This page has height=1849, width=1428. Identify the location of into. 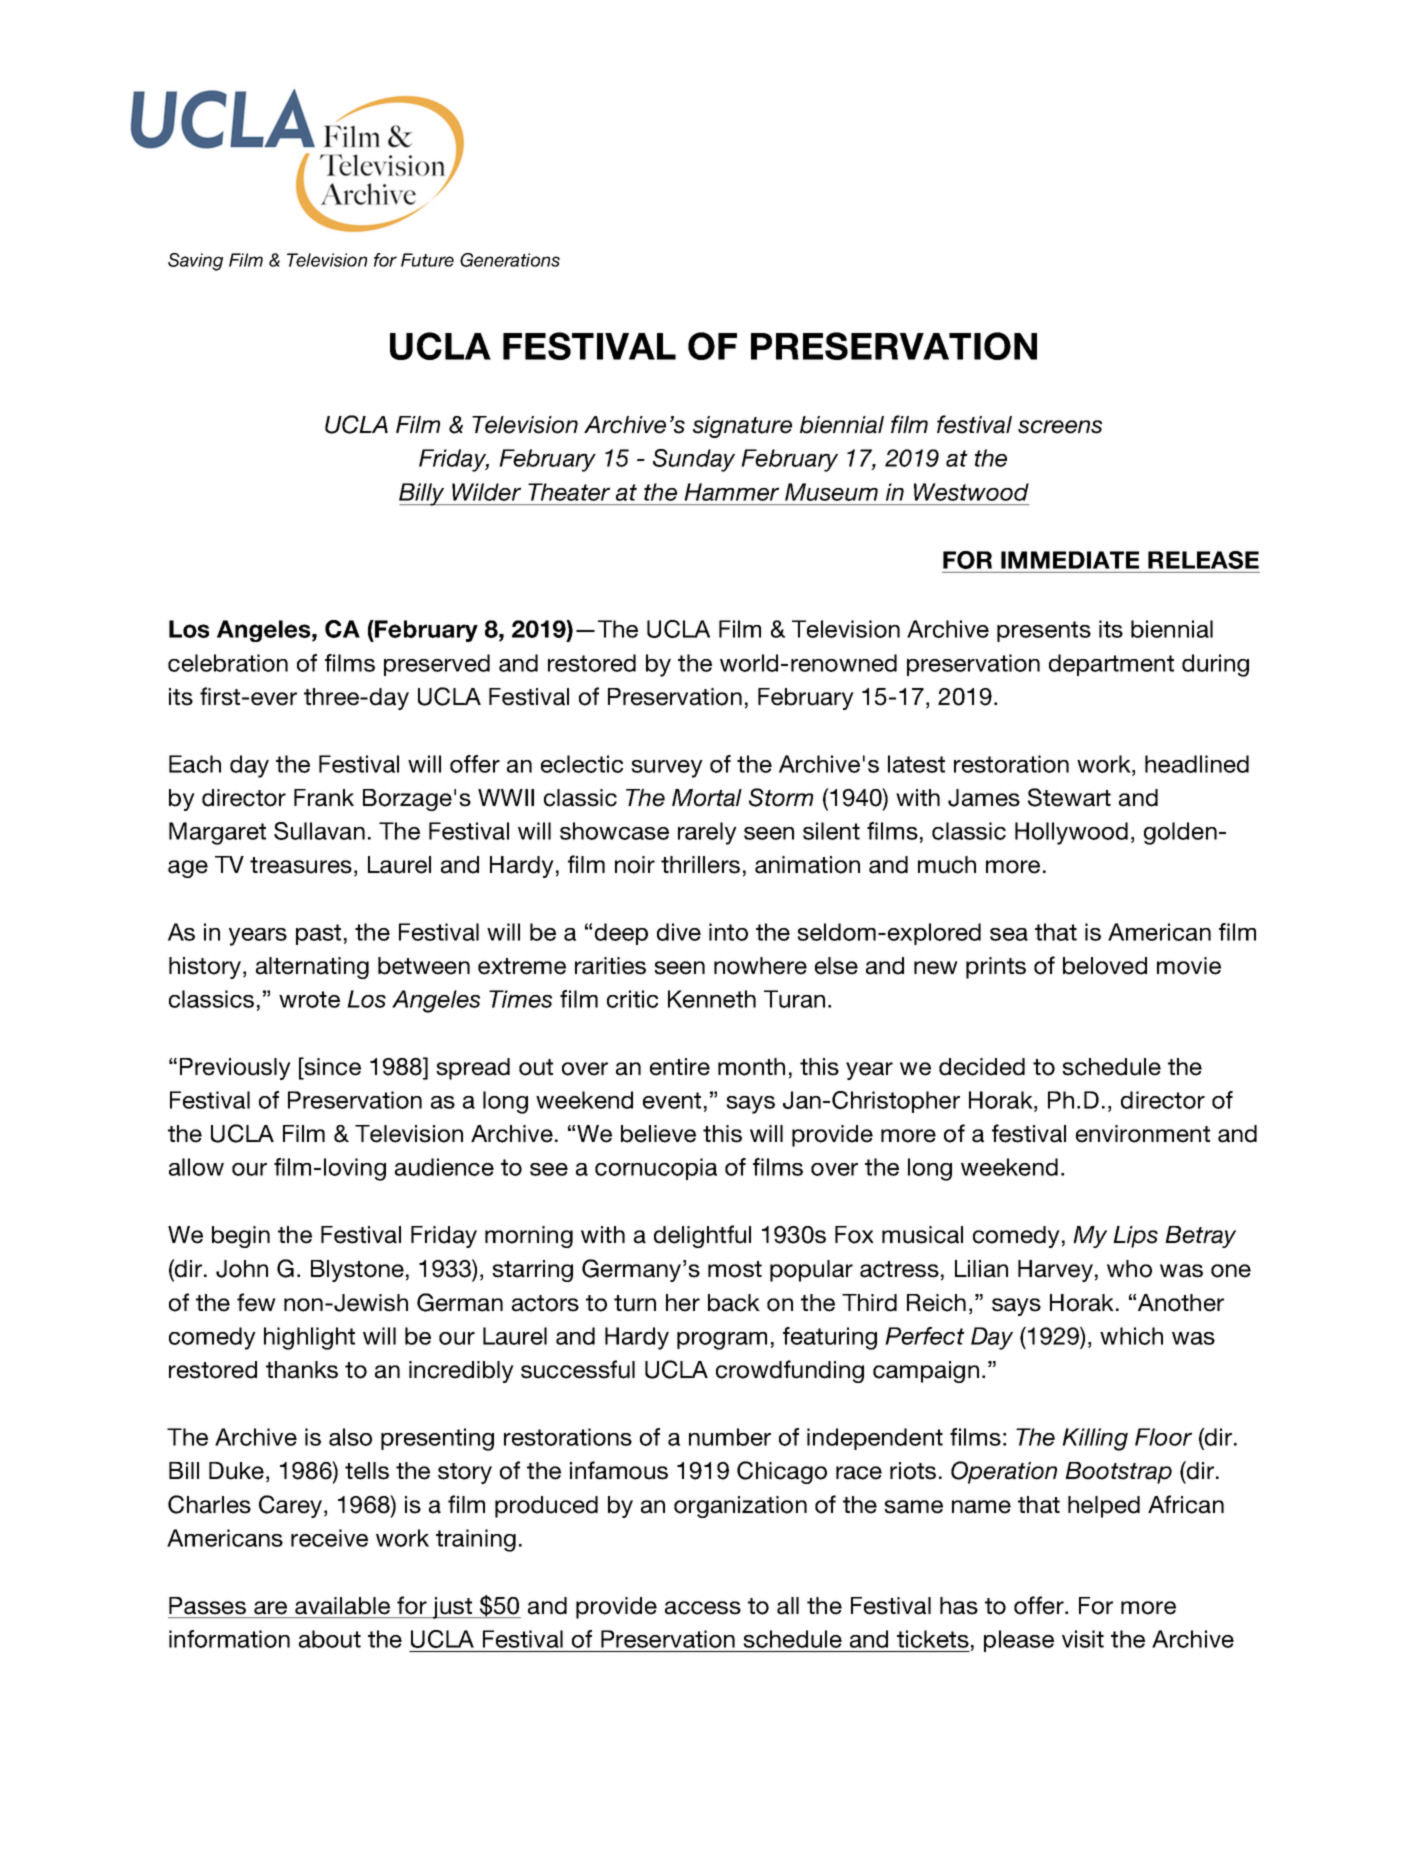
(728, 932).
